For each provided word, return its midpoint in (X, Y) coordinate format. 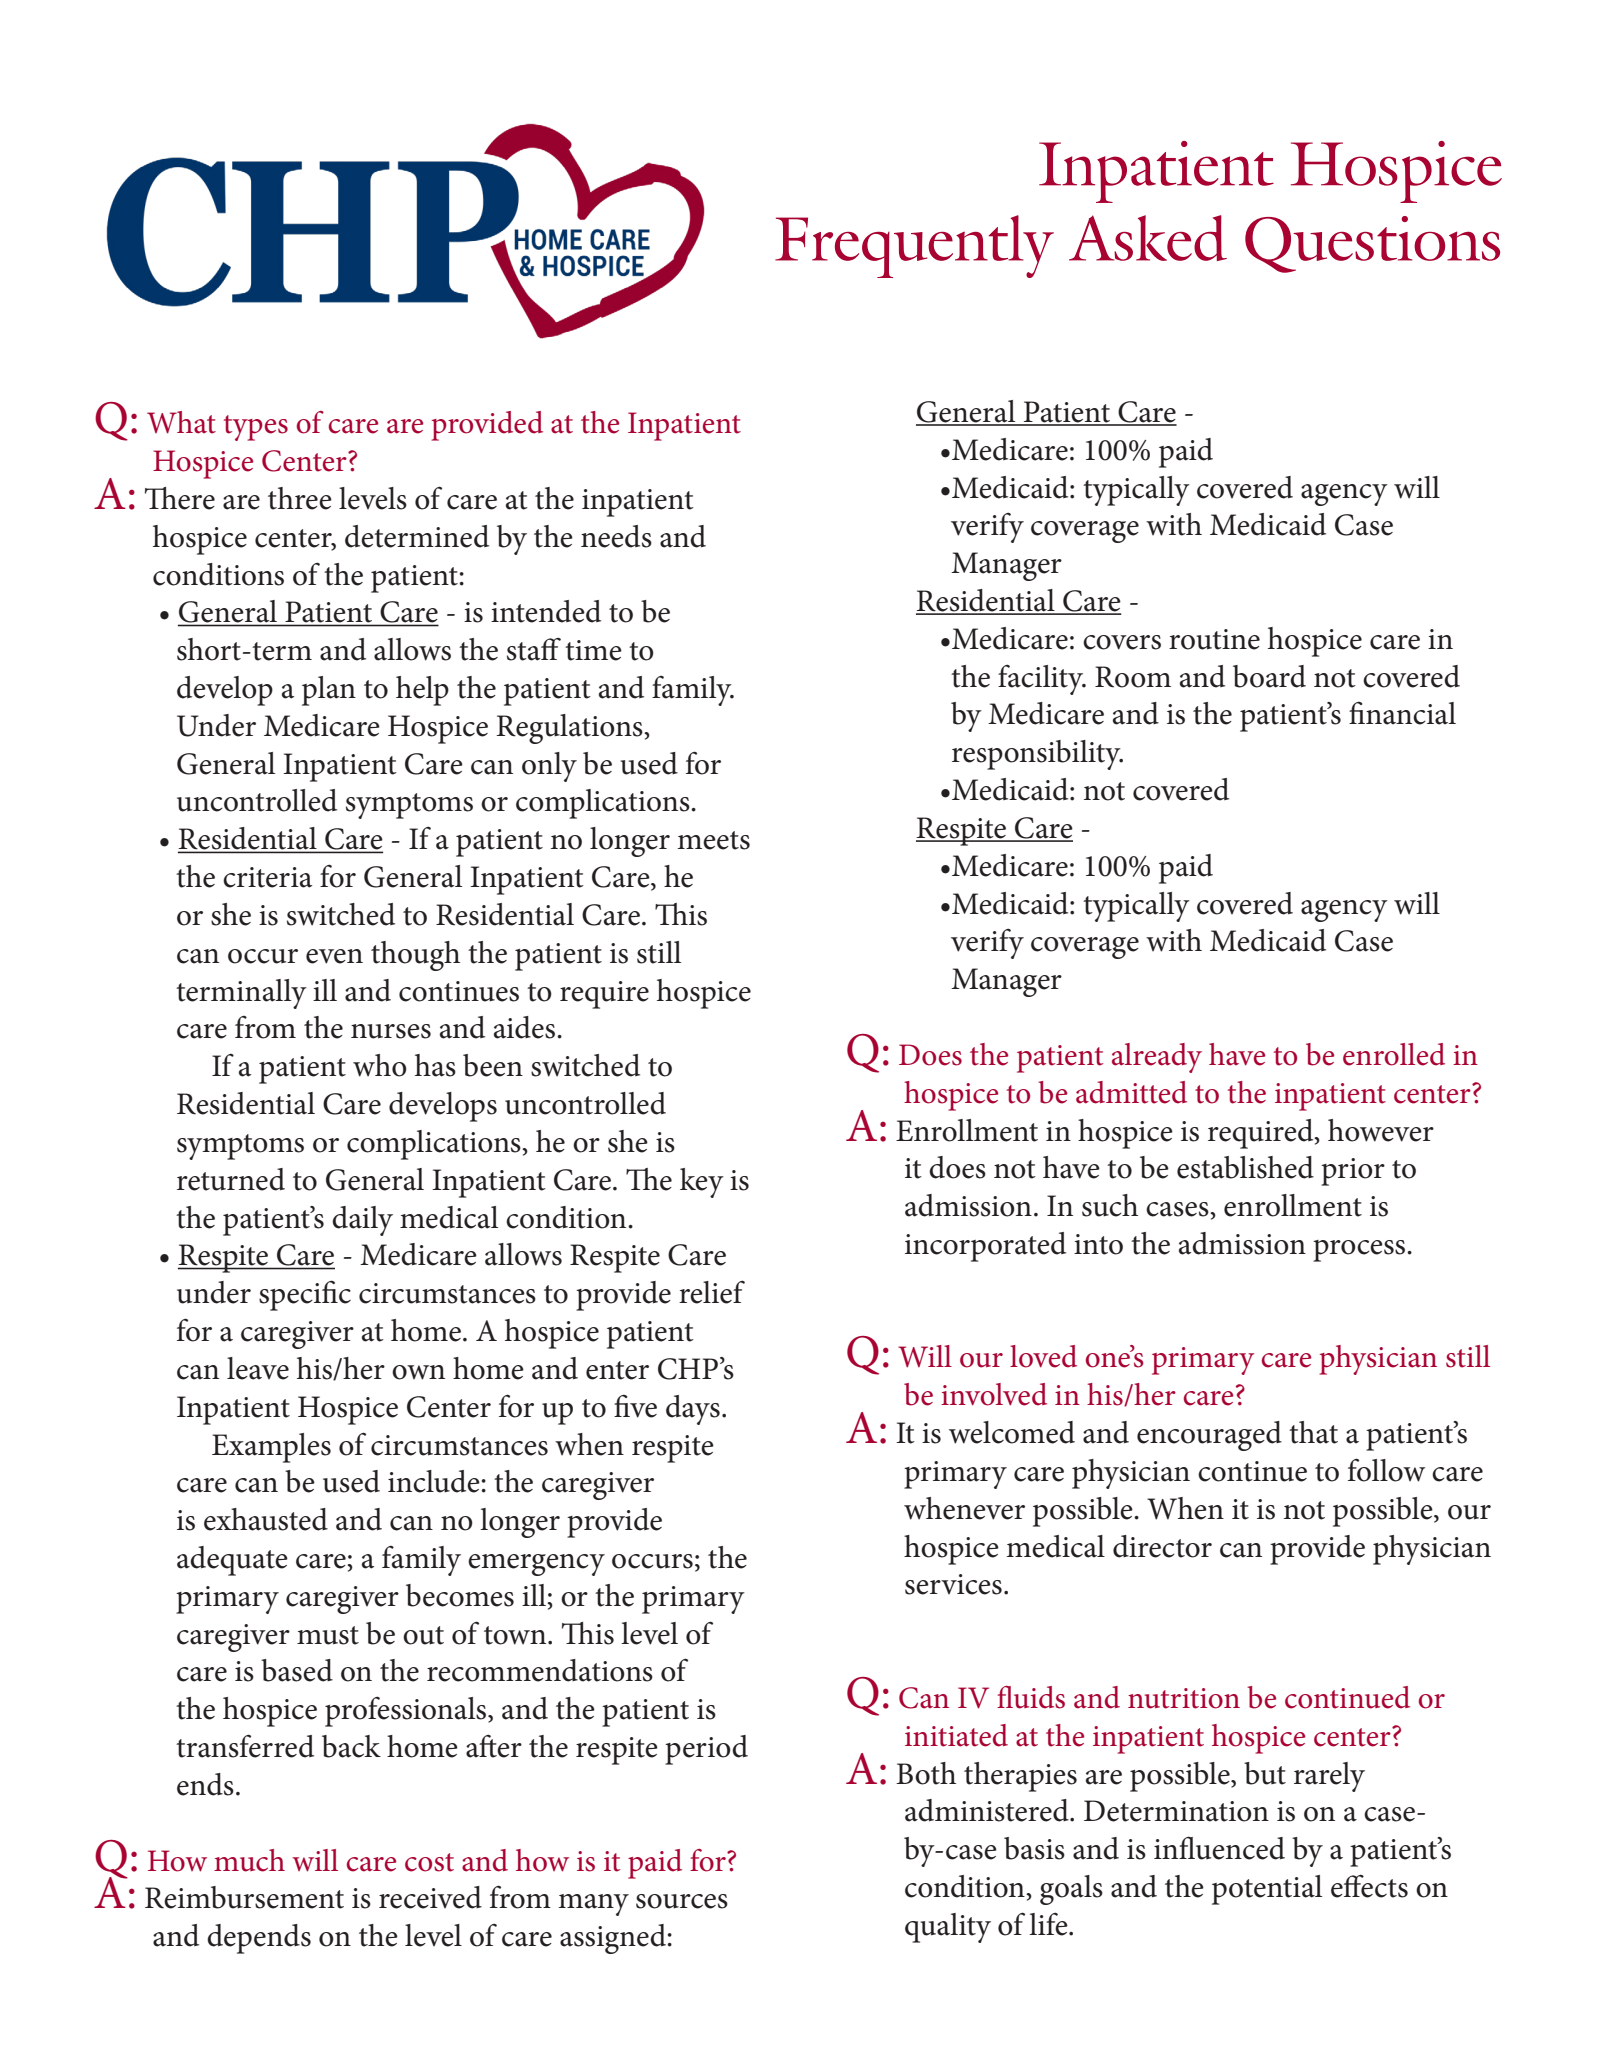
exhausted (266, 1519)
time (593, 650)
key (702, 1183)
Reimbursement (244, 1897)
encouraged (1209, 1436)
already (1157, 1058)
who (380, 1065)
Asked (1148, 238)
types (256, 428)
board (1269, 676)
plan (329, 691)
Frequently (914, 246)
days (693, 1410)
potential (1267, 1890)
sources (682, 1901)
